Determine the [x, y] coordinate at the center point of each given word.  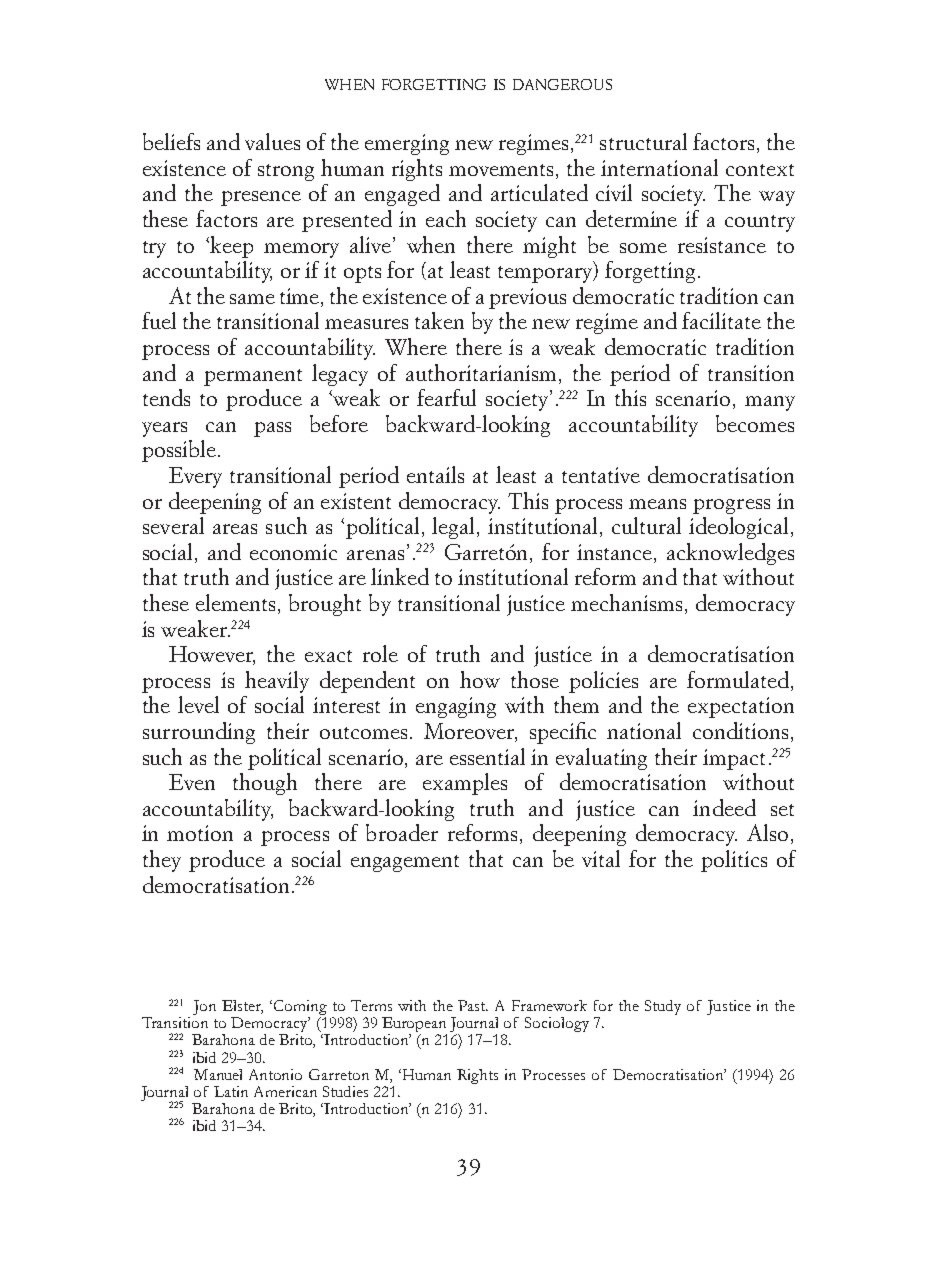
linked [400, 576]
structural [643, 141]
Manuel [218, 1074]
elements [235, 602]
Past [473, 1005]
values [272, 141]
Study [663, 1007]
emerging [407, 144]
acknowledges [730, 554]
